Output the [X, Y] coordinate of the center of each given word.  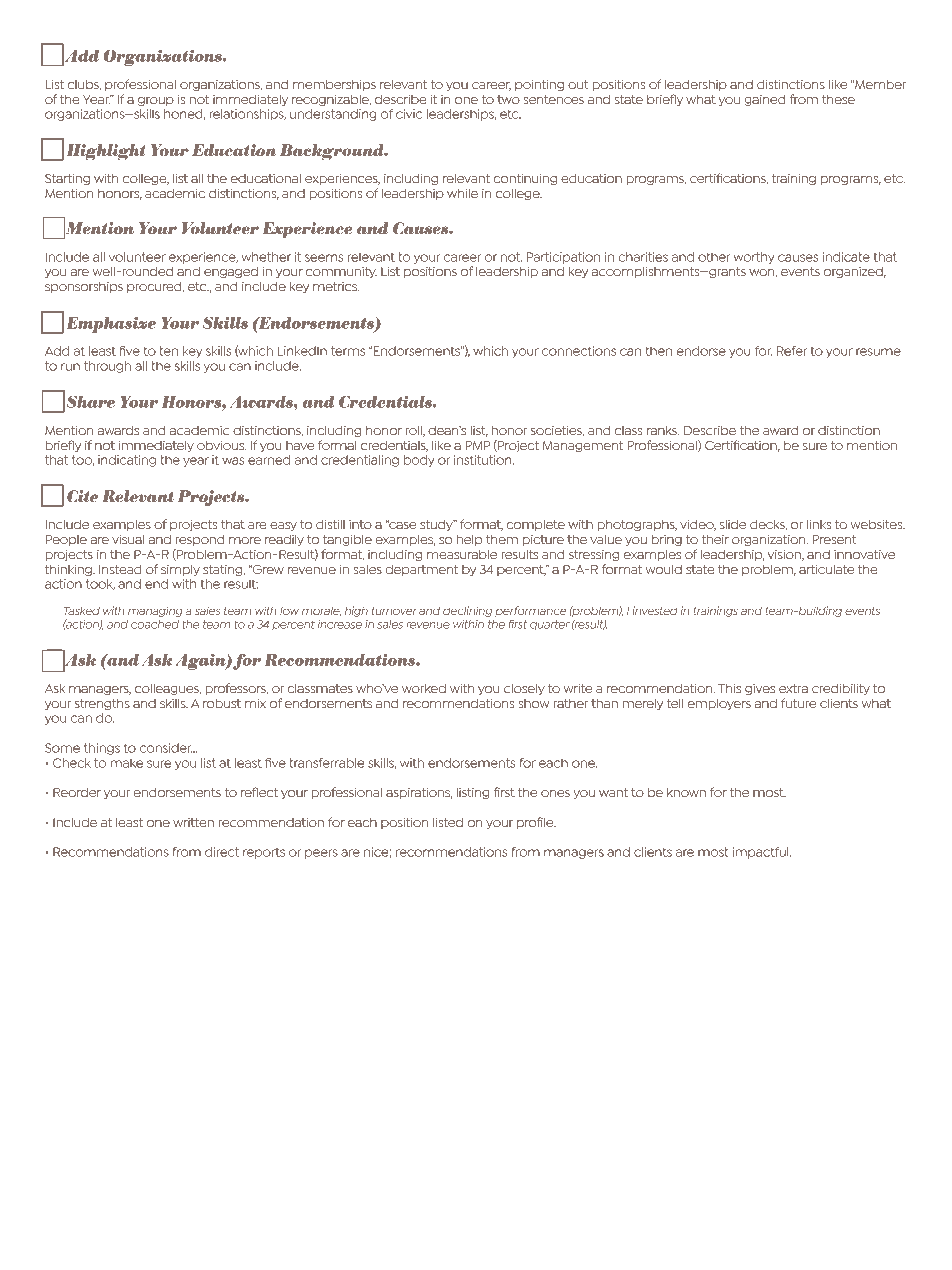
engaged [231, 272]
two [508, 99]
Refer [792, 351]
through [107, 367]
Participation [563, 258]
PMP [478, 445]
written [193, 822]
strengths [102, 704]
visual [128, 539]
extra [793, 688]
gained [764, 100]
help [469, 540]
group [156, 101]
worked [424, 688]
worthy [754, 258]
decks [768, 525]
